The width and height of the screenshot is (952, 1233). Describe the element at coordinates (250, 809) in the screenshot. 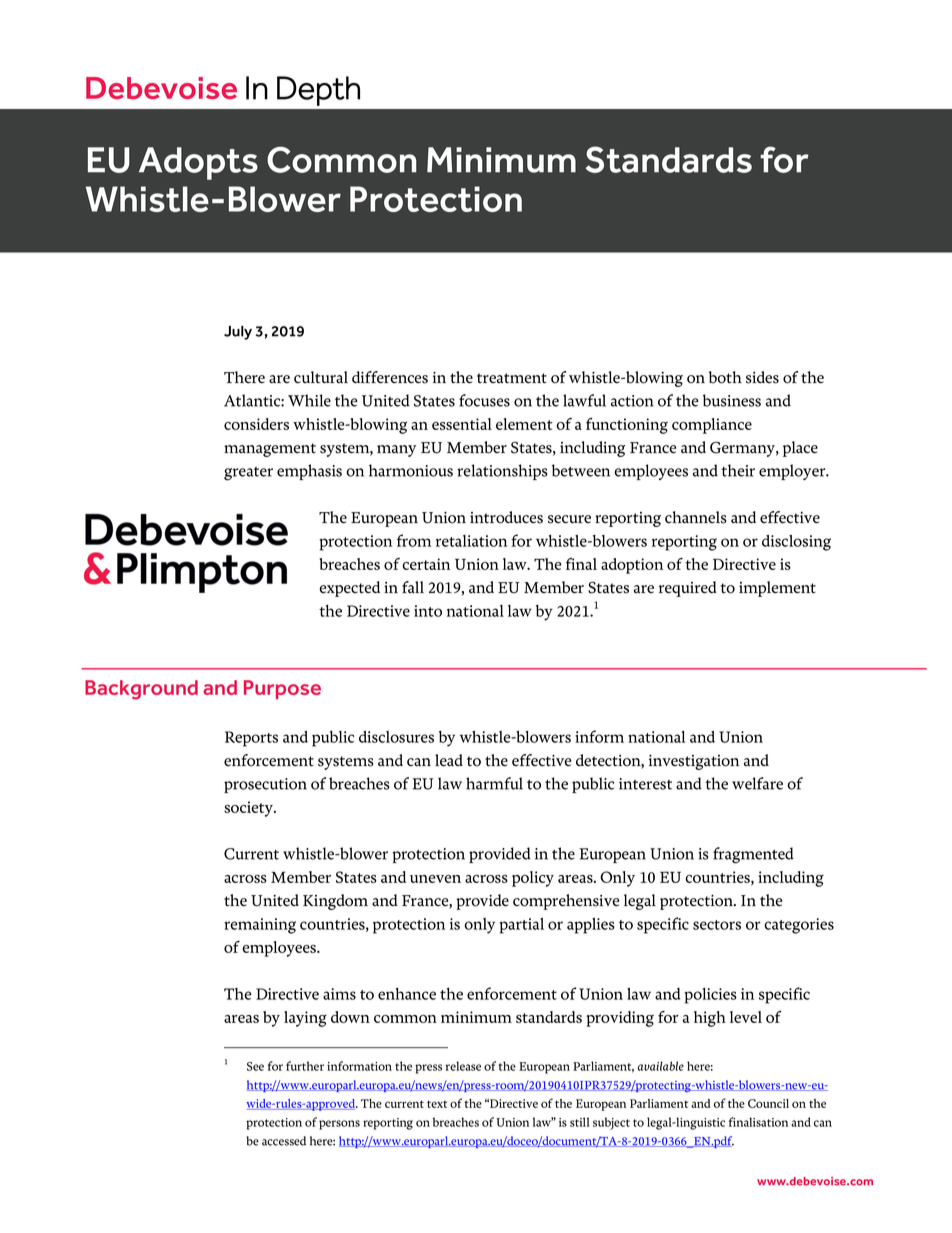

I see `society` at that location.
